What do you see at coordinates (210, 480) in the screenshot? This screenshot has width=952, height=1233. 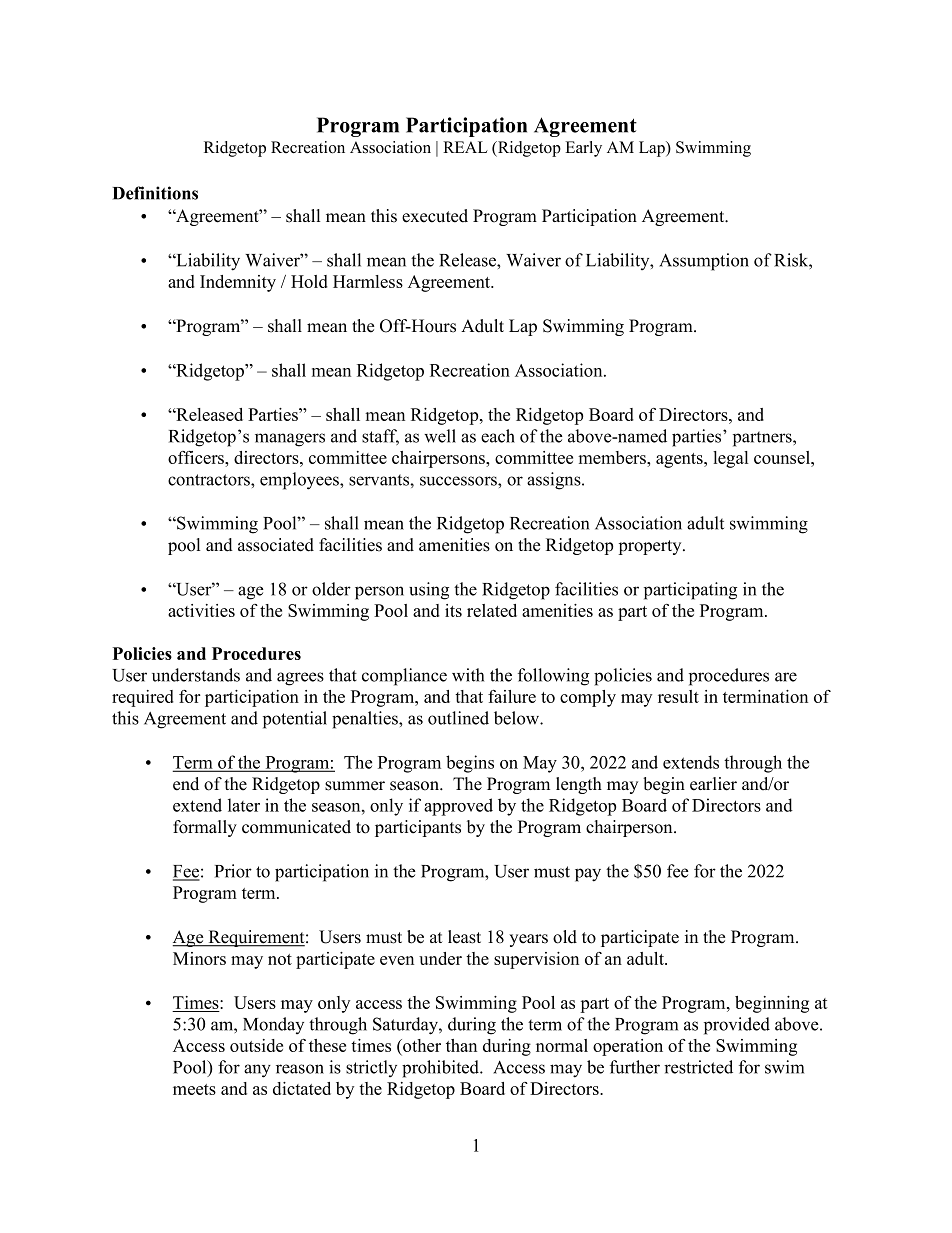 I see `contractors` at bounding box center [210, 480].
